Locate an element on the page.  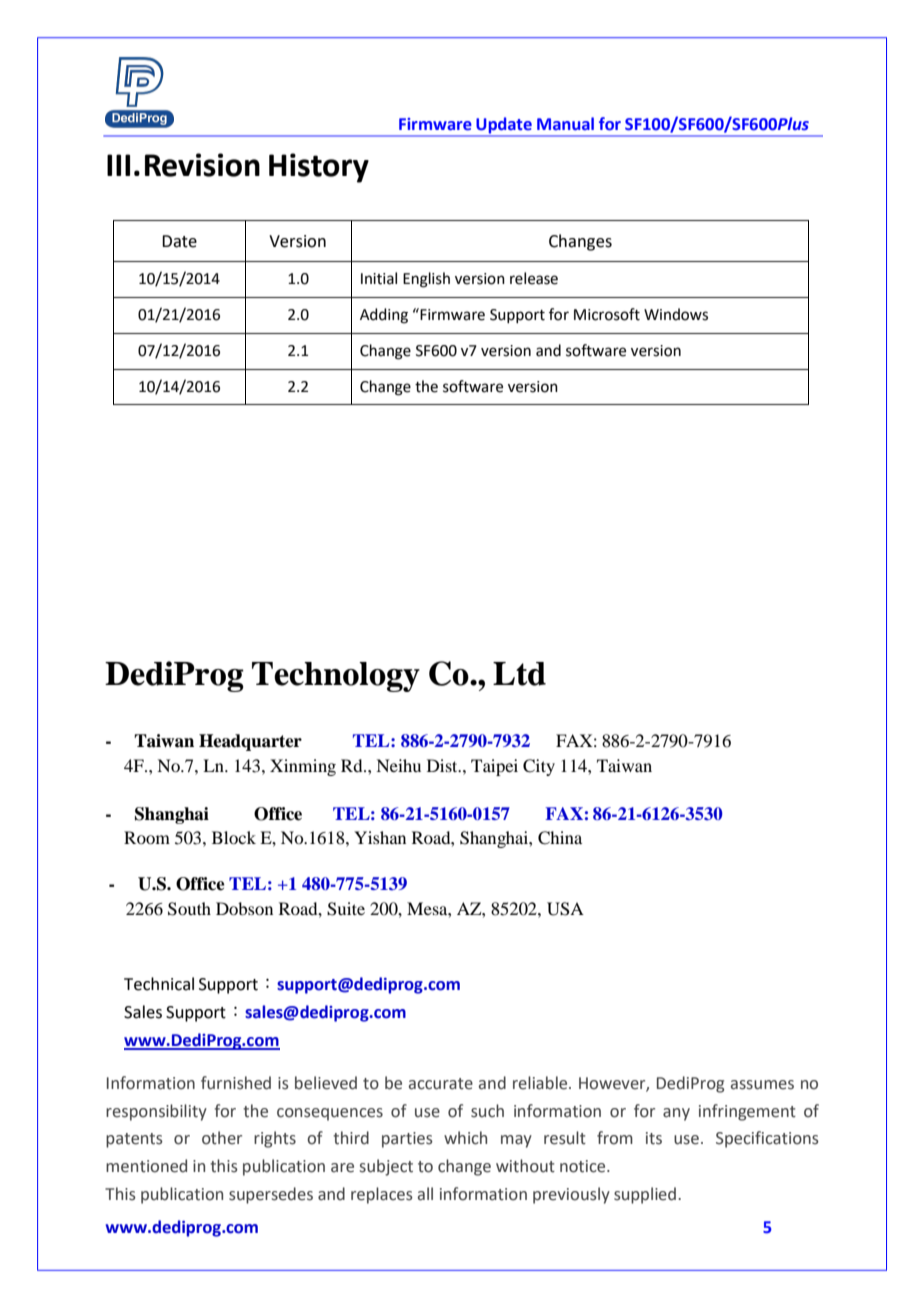
History is located at coordinates (319, 168).
